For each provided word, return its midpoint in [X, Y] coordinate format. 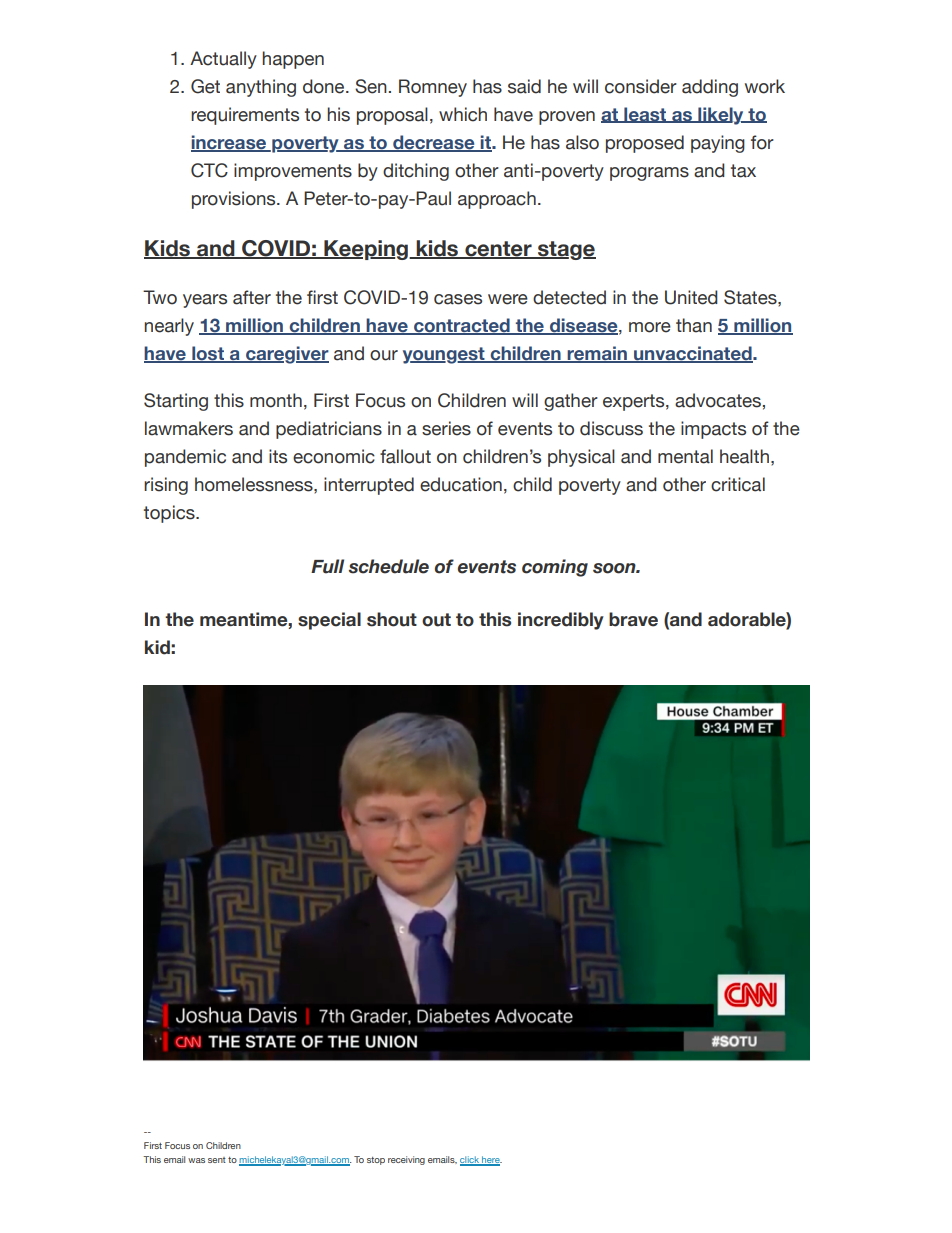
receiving [406, 1160]
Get [205, 86]
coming [555, 568]
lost [208, 354]
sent [217, 1160]
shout [392, 619]
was [196, 1160]
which [463, 114]
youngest [445, 355]
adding [710, 88]
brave [633, 619]
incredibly [561, 621]
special [329, 621]
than [694, 325]
